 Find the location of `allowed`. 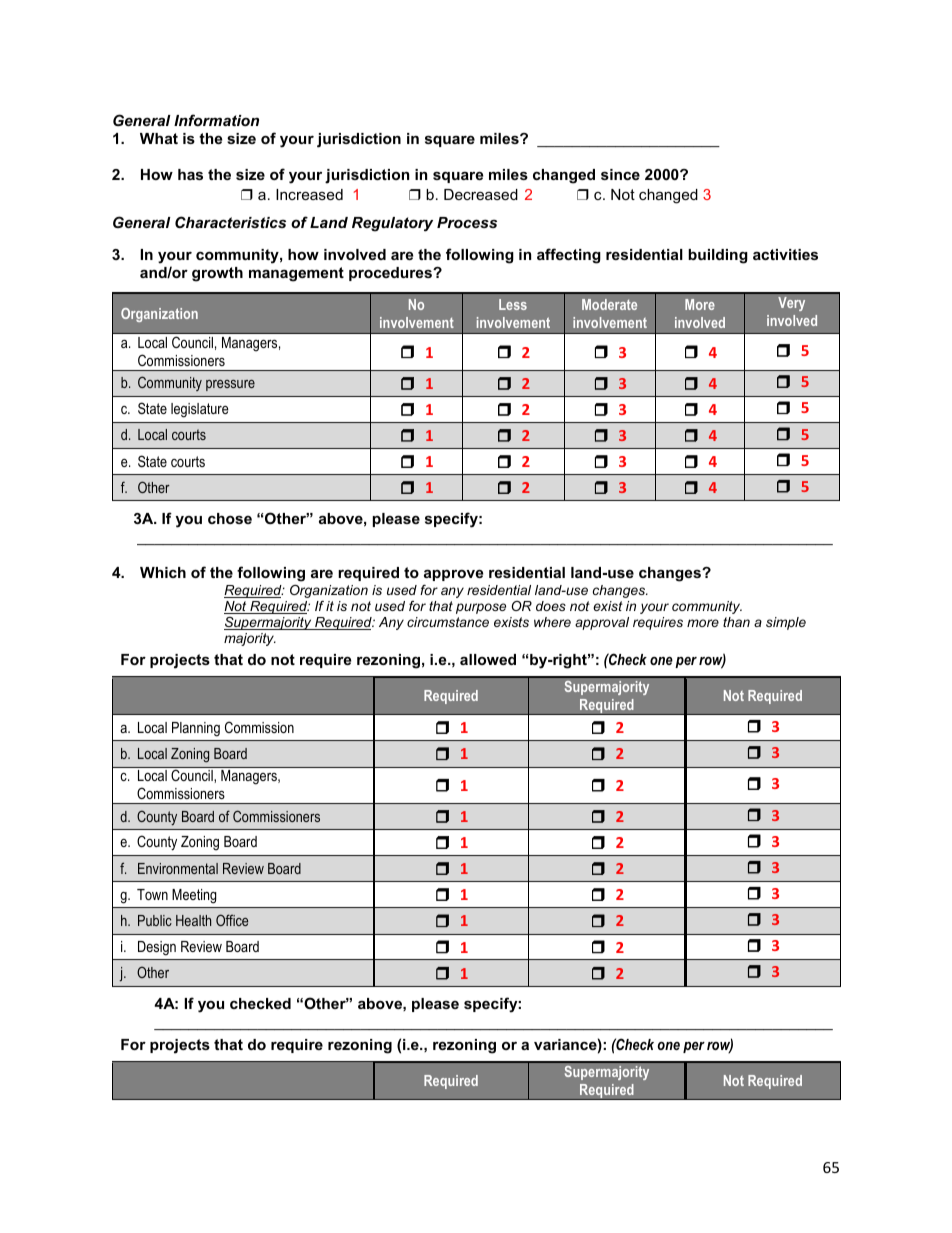

allowed is located at coordinates (488, 659).
